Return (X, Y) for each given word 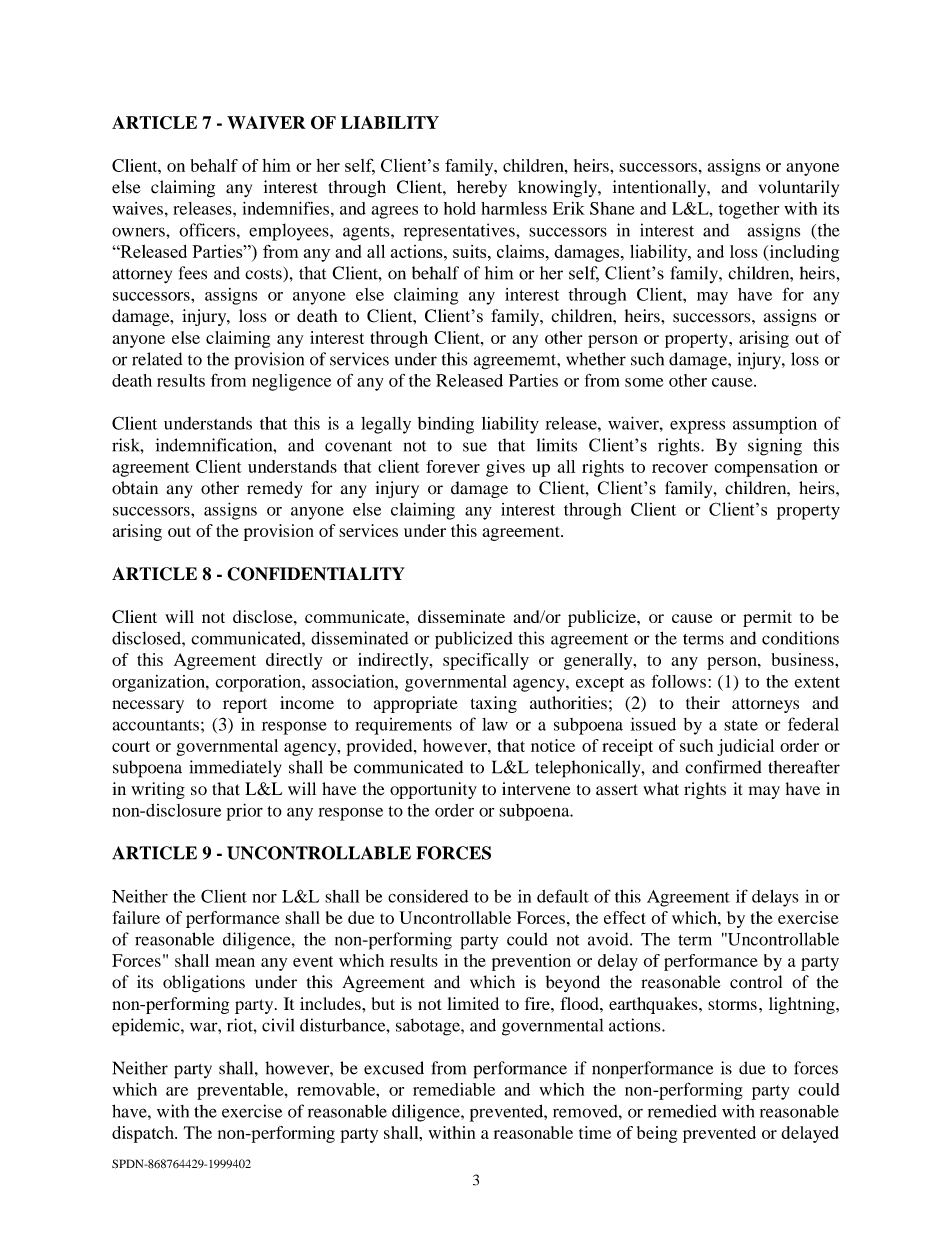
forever (453, 466)
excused (394, 1068)
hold (460, 208)
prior (245, 812)
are (177, 1091)
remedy (274, 489)
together (749, 210)
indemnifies (286, 208)
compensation (766, 468)
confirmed (723, 767)
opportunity (433, 790)
